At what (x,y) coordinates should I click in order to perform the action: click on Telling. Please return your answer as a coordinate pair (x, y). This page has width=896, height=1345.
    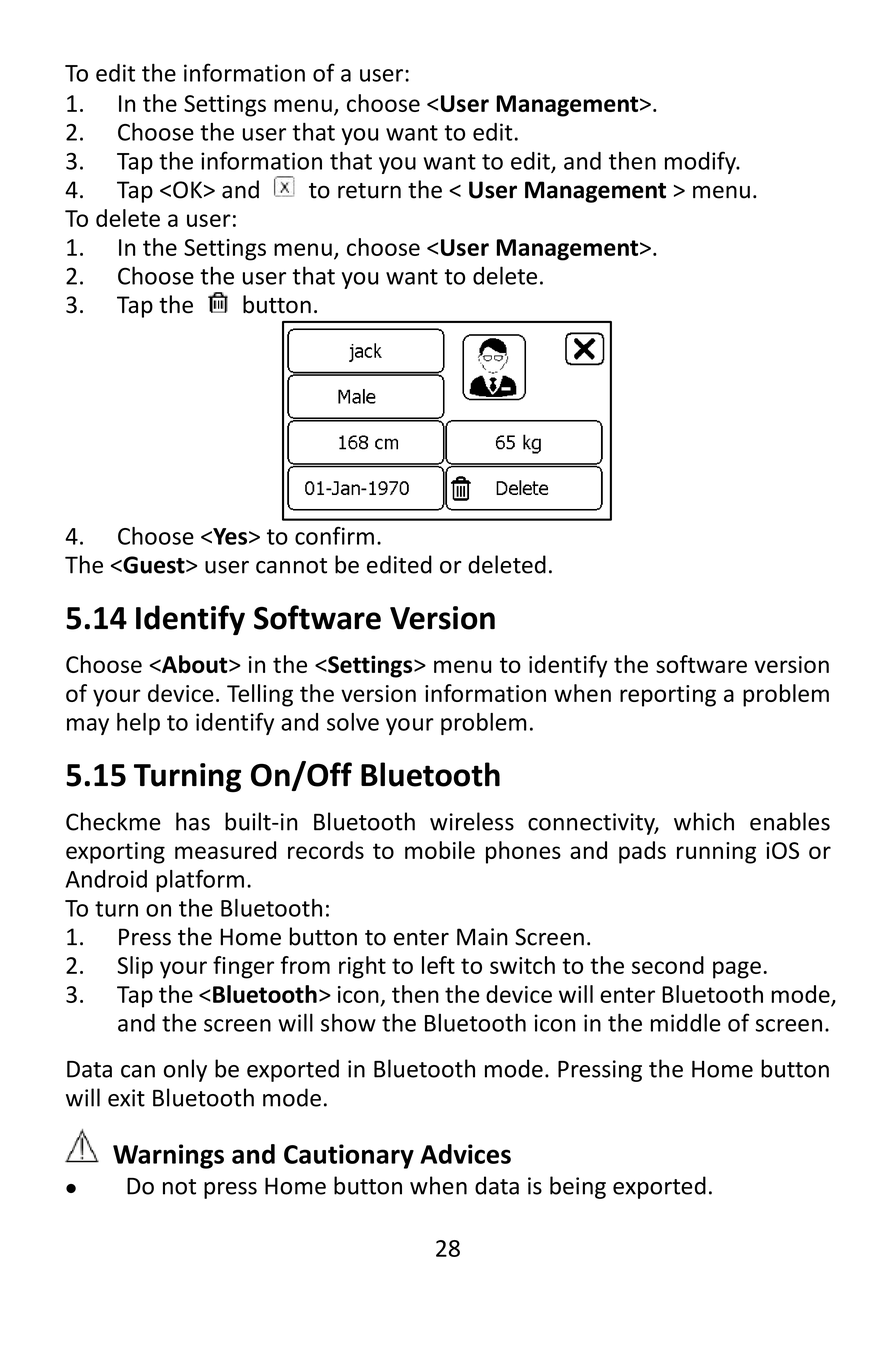
    Looking at the image, I should click on (260, 695).
